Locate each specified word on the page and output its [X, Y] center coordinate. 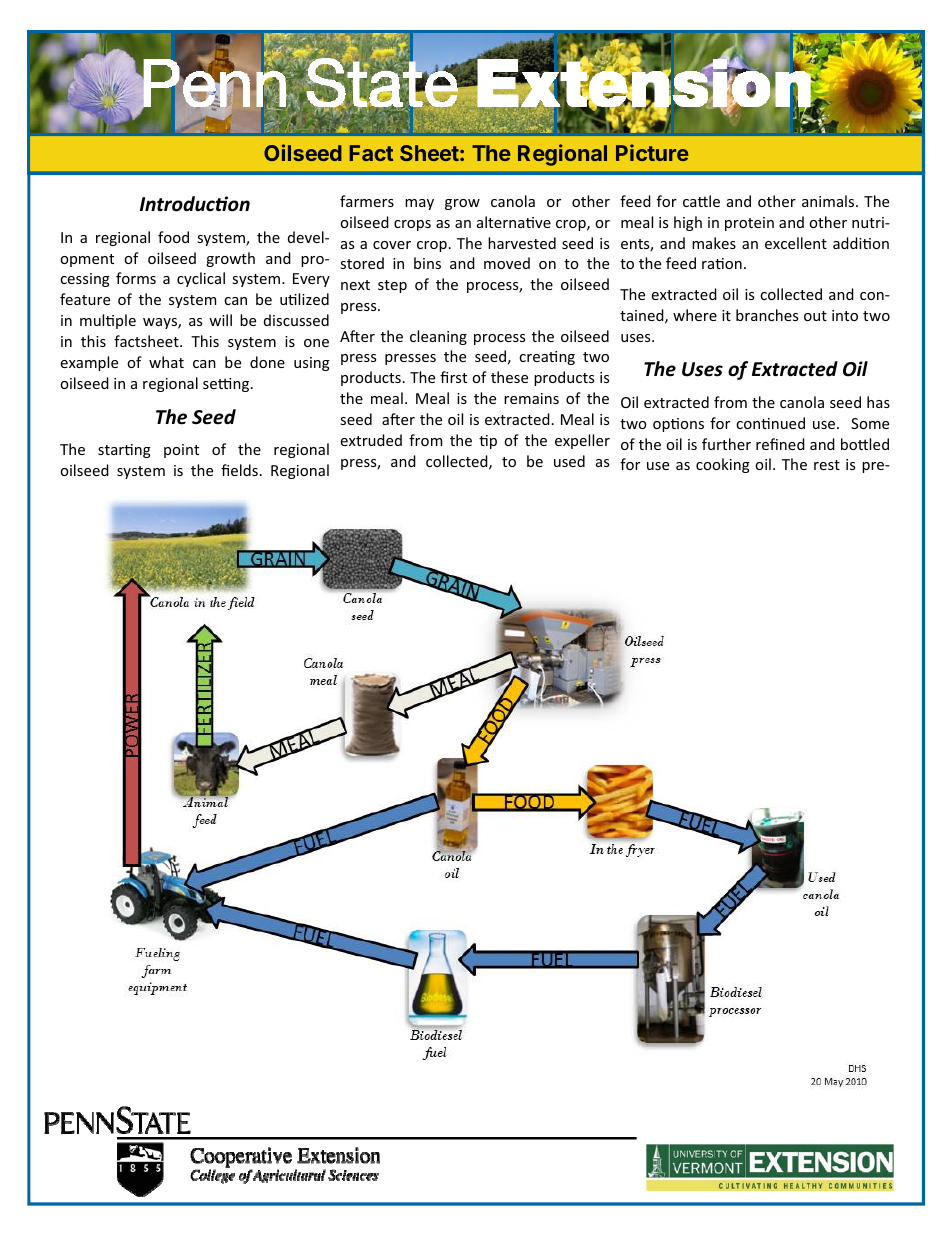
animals [829, 201]
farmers [367, 201]
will [220, 320]
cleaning [438, 337]
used [569, 461]
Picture [652, 152]
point [181, 451]
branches [767, 315]
